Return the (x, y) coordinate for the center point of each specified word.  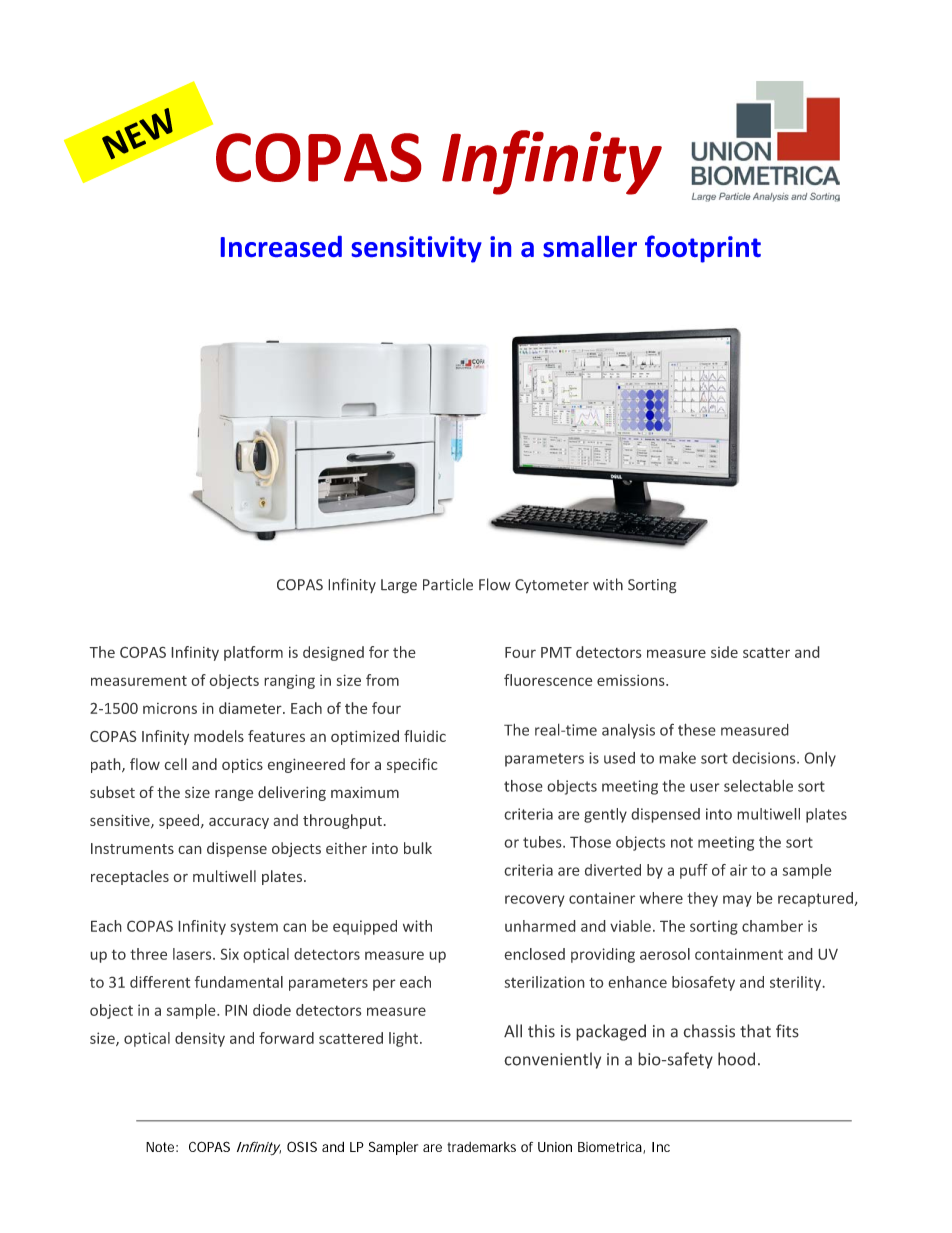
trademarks (481, 1147)
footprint (703, 249)
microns (170, 708)
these (697, 729)
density (200, 1039)
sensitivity (417, 249)
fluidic (425, 736)
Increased (281, 246)
